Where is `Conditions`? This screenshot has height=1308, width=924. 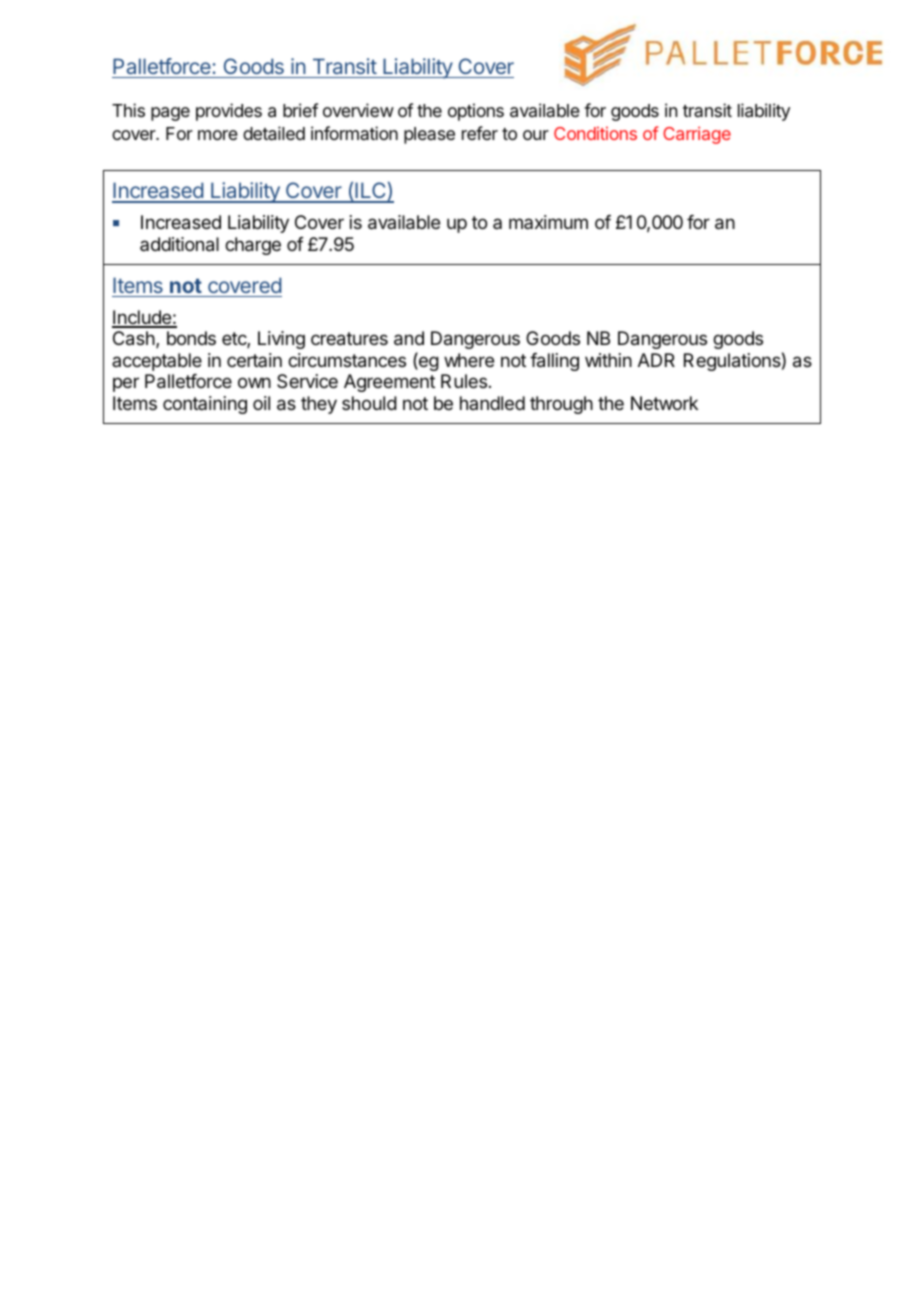 Conditions is located at coordinates (595, 133).
